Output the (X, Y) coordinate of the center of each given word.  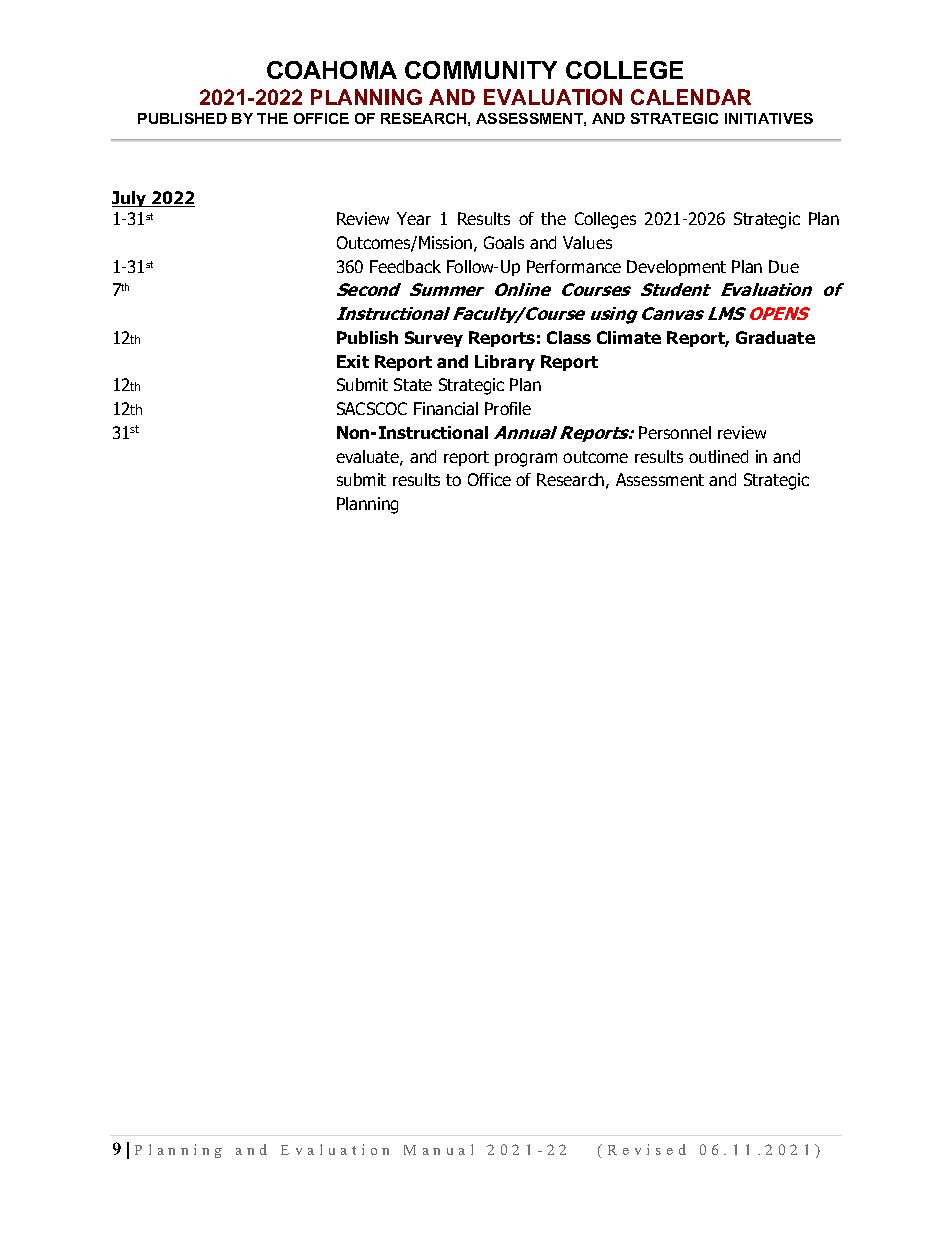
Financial (446, 408)
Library (505, 363)
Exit (353, 361)
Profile (508, 408)
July (130, 199)
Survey (434, 339)
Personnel (675, 432)
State (413, 384)
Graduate (775, 337)
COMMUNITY (481, 70)
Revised (647, 1149)
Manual (438, 1149)
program (526, 460)
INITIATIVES (769, 118)
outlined (718, 456)
